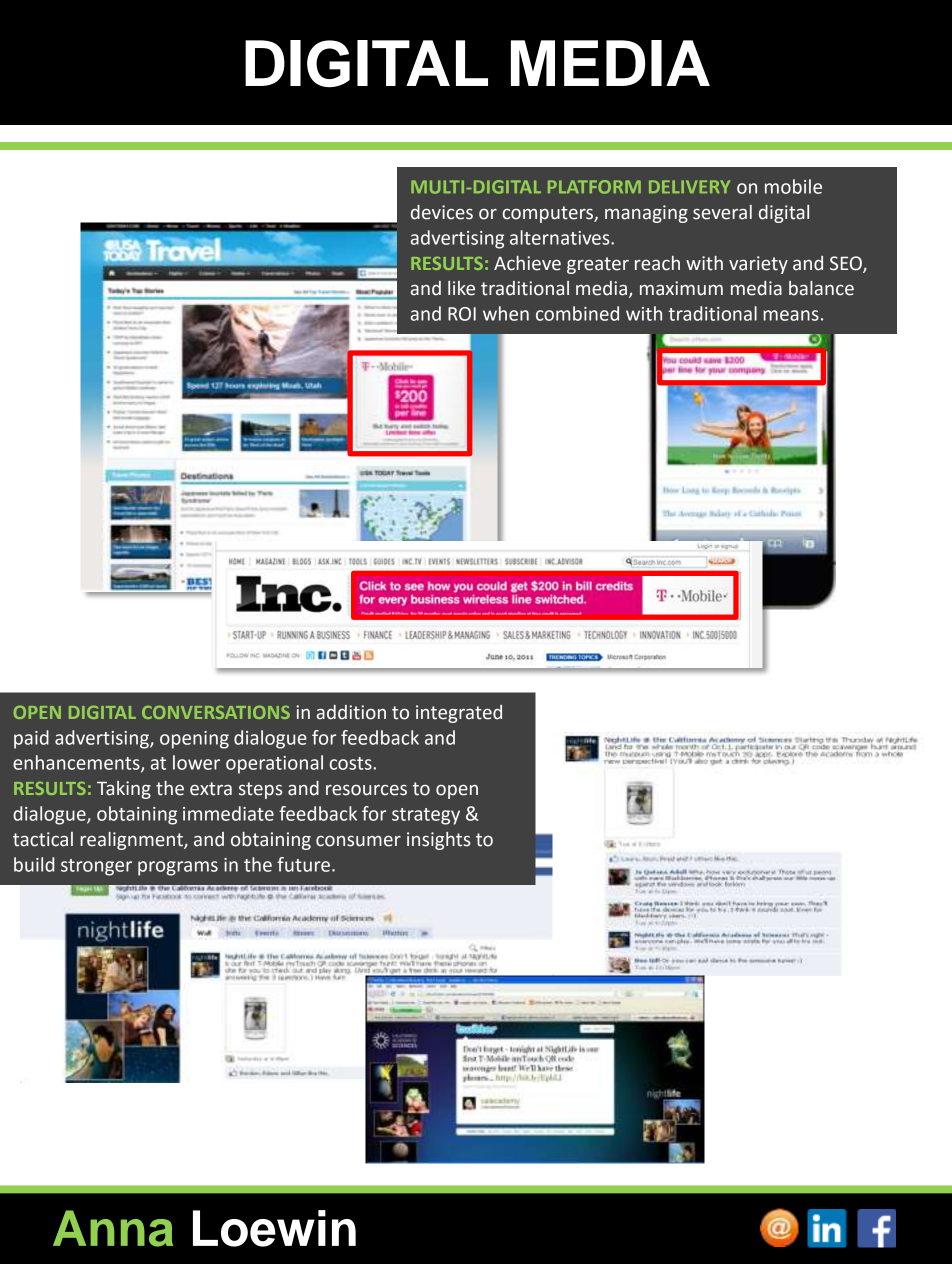 This image has width=952, height=1270. Describe the element at coordinates (113, 1228) in the image. I see `Anna` at that location.
